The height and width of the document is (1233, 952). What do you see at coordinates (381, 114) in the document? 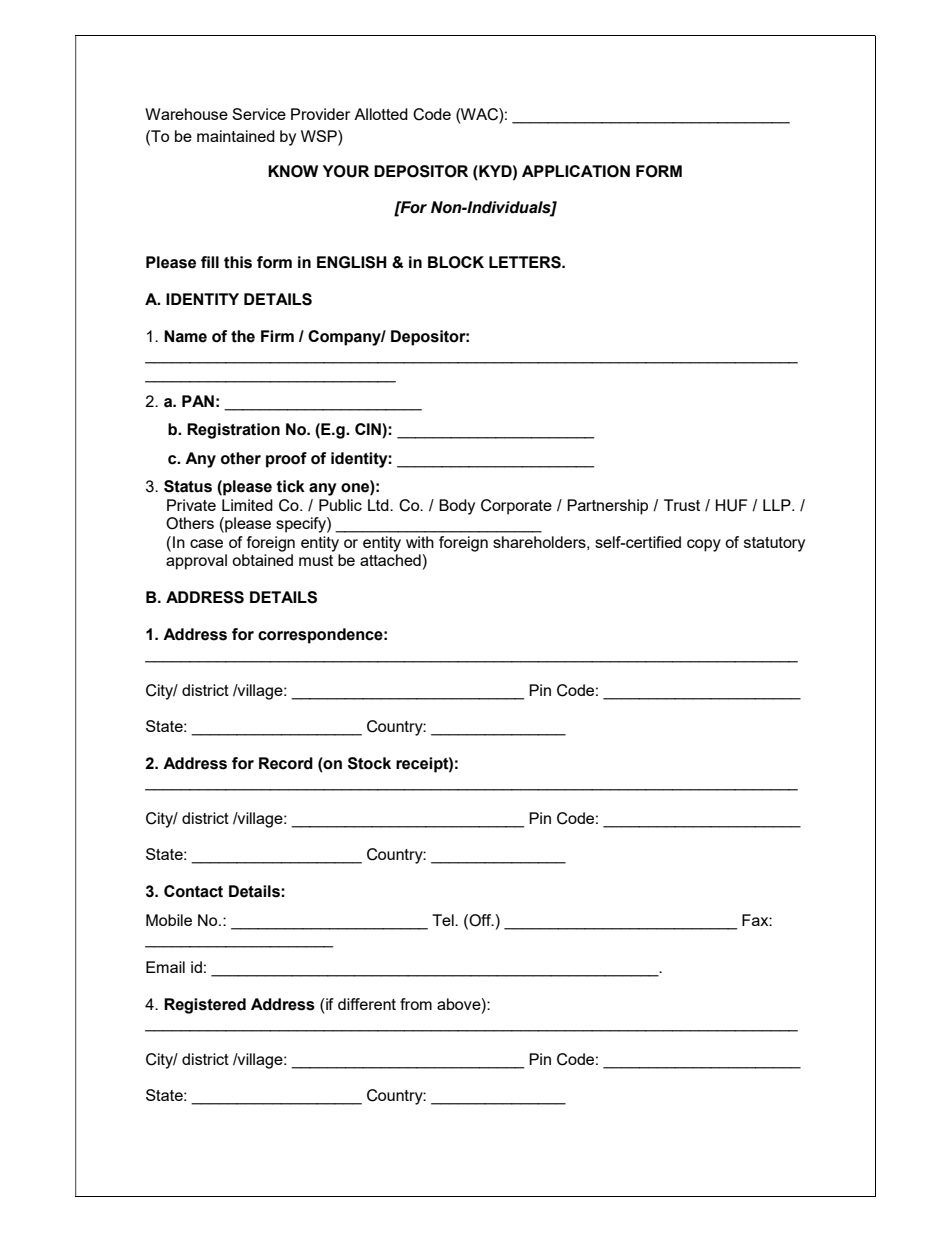
I see `Allotted` at bounding box center [381, 114].
